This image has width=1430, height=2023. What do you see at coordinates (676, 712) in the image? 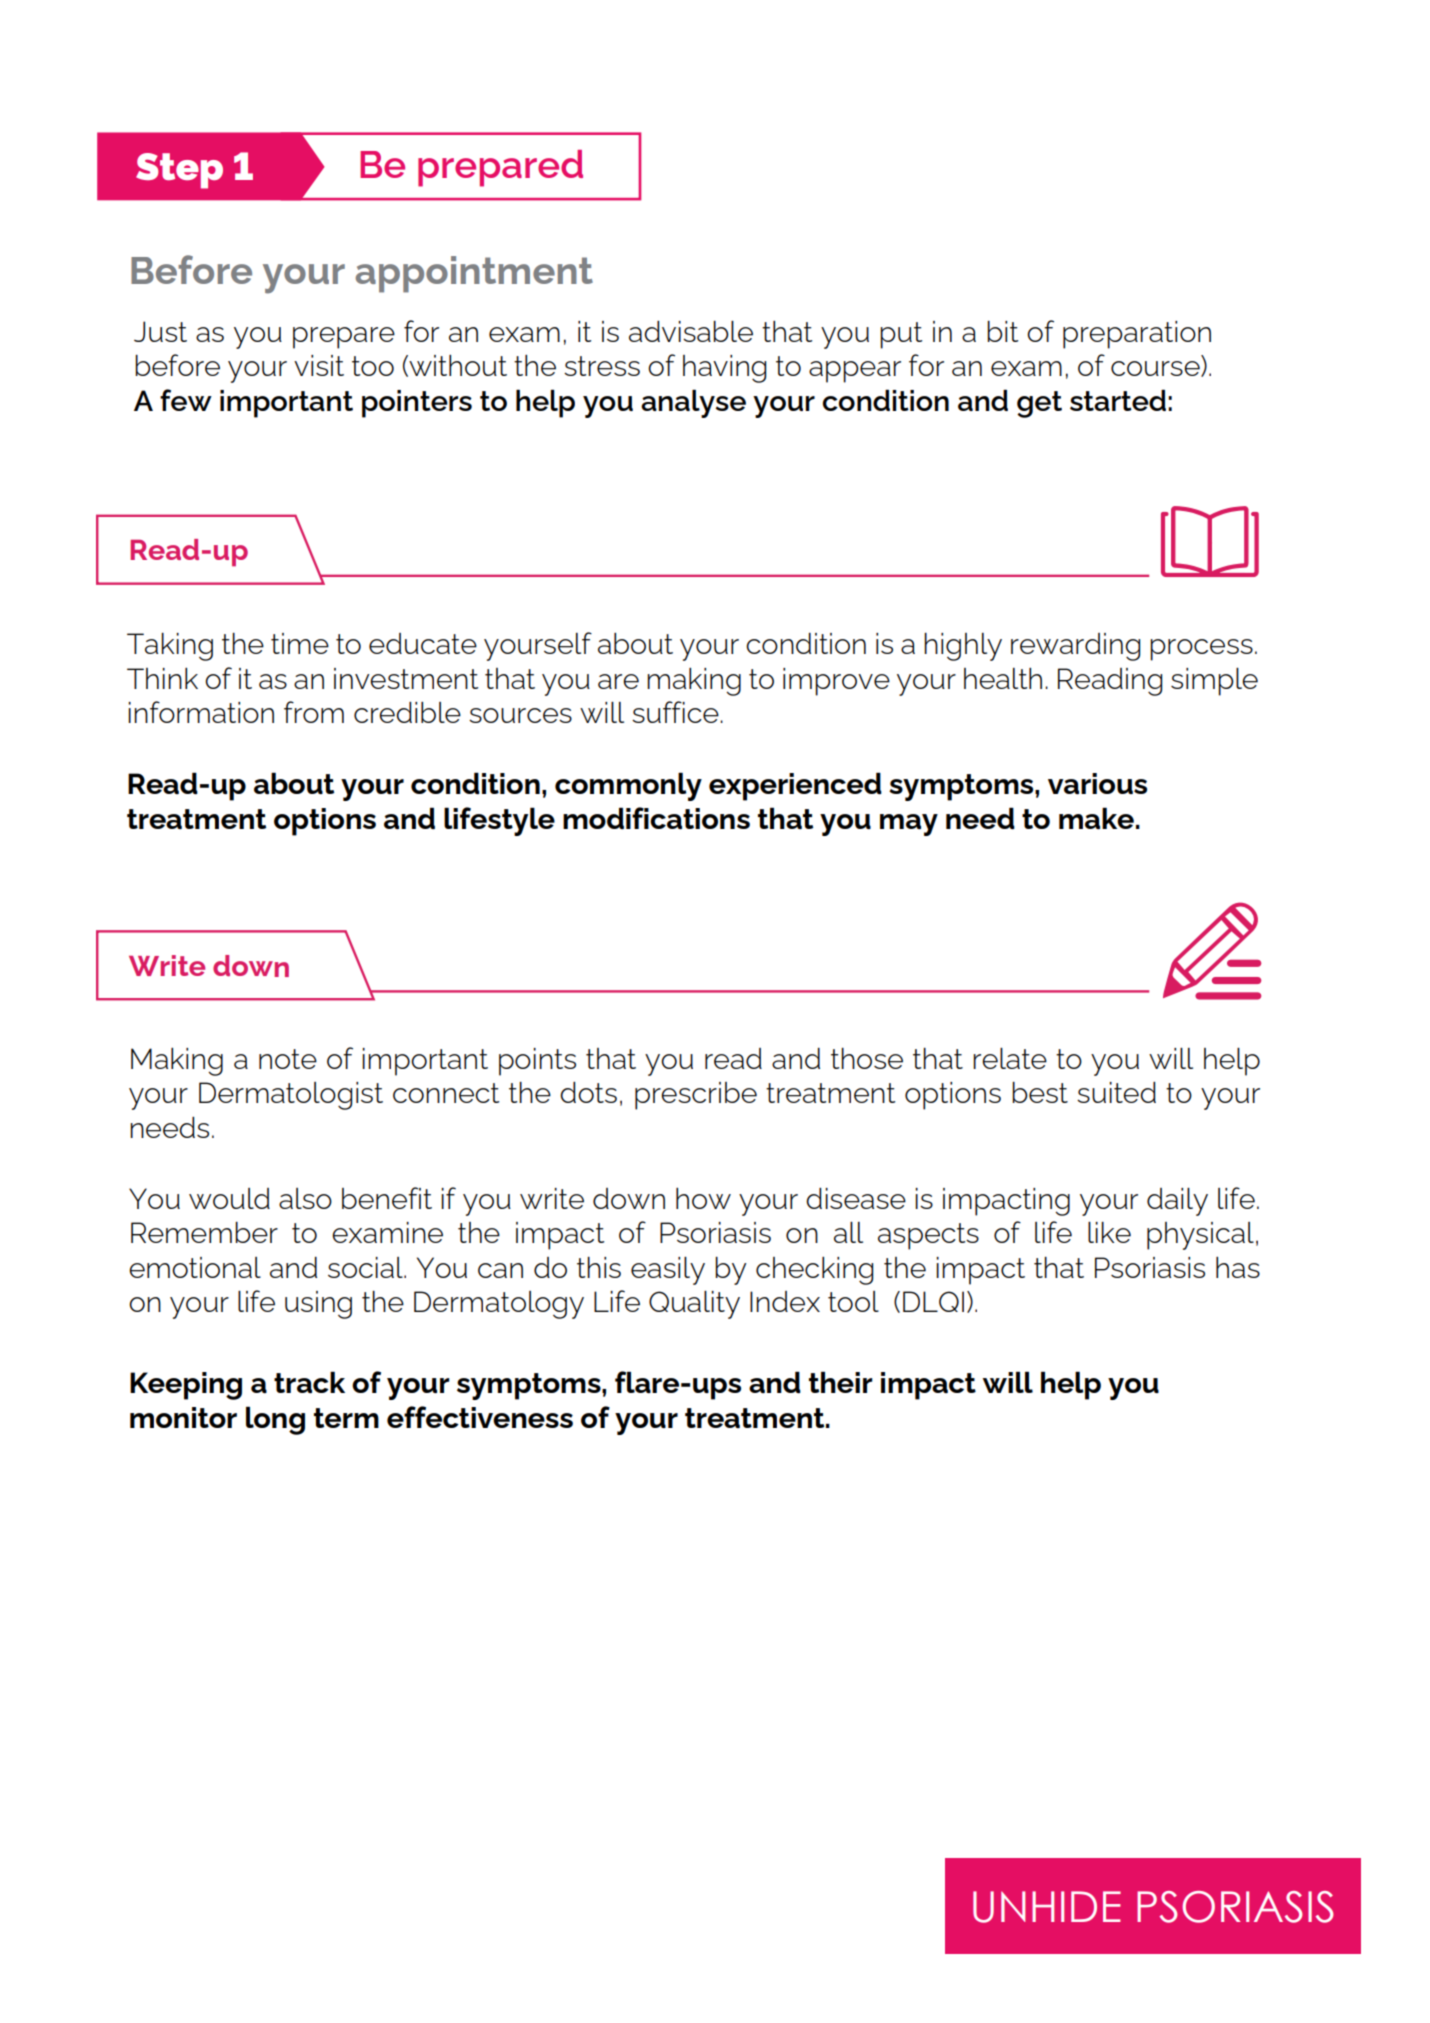
I see `suffice` at bounding box center [676, 712].
